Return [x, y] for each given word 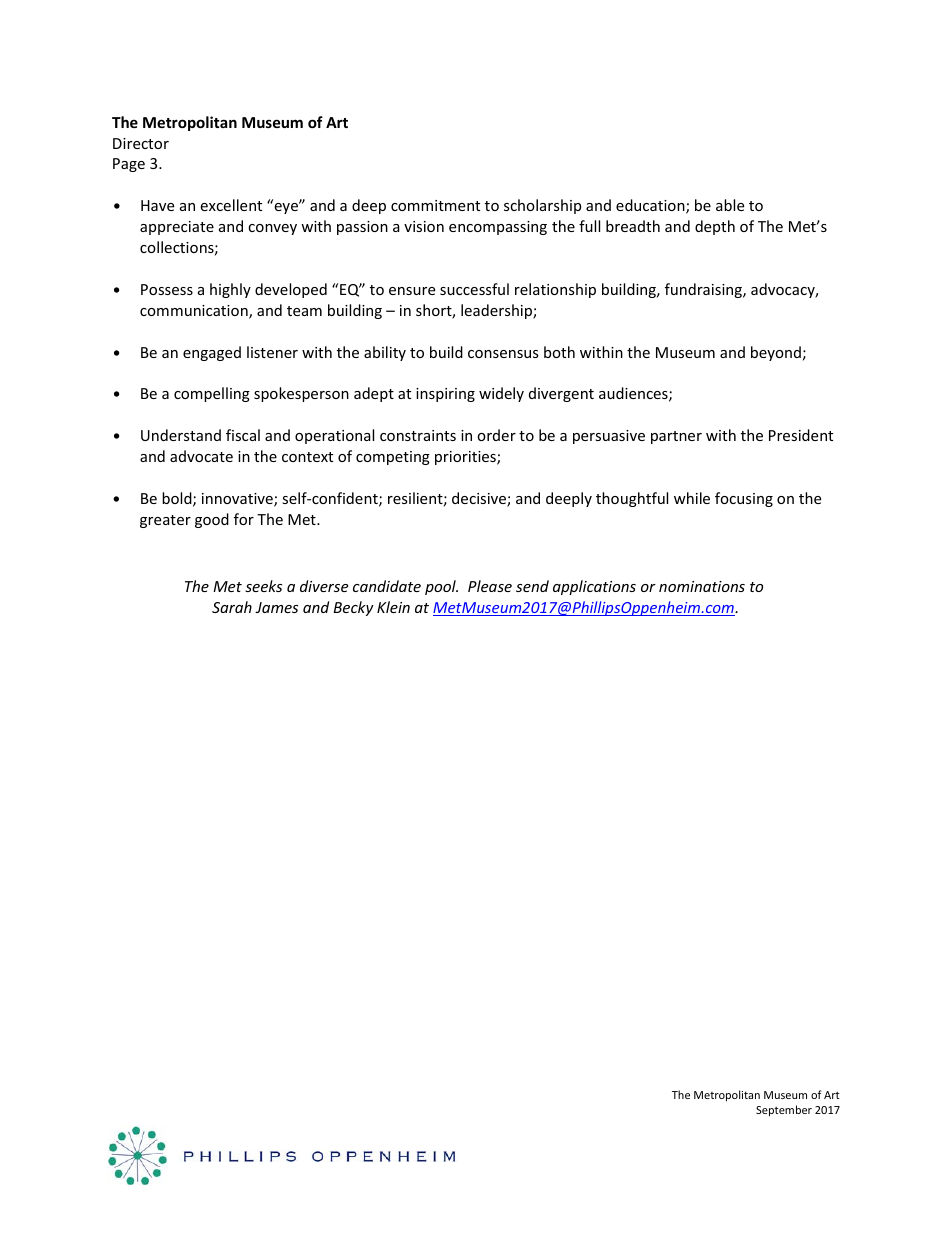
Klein [393, 607]
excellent [231, 205]
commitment [435, 205]
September [784, 1110]
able [730, 205]
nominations [702, 586]
